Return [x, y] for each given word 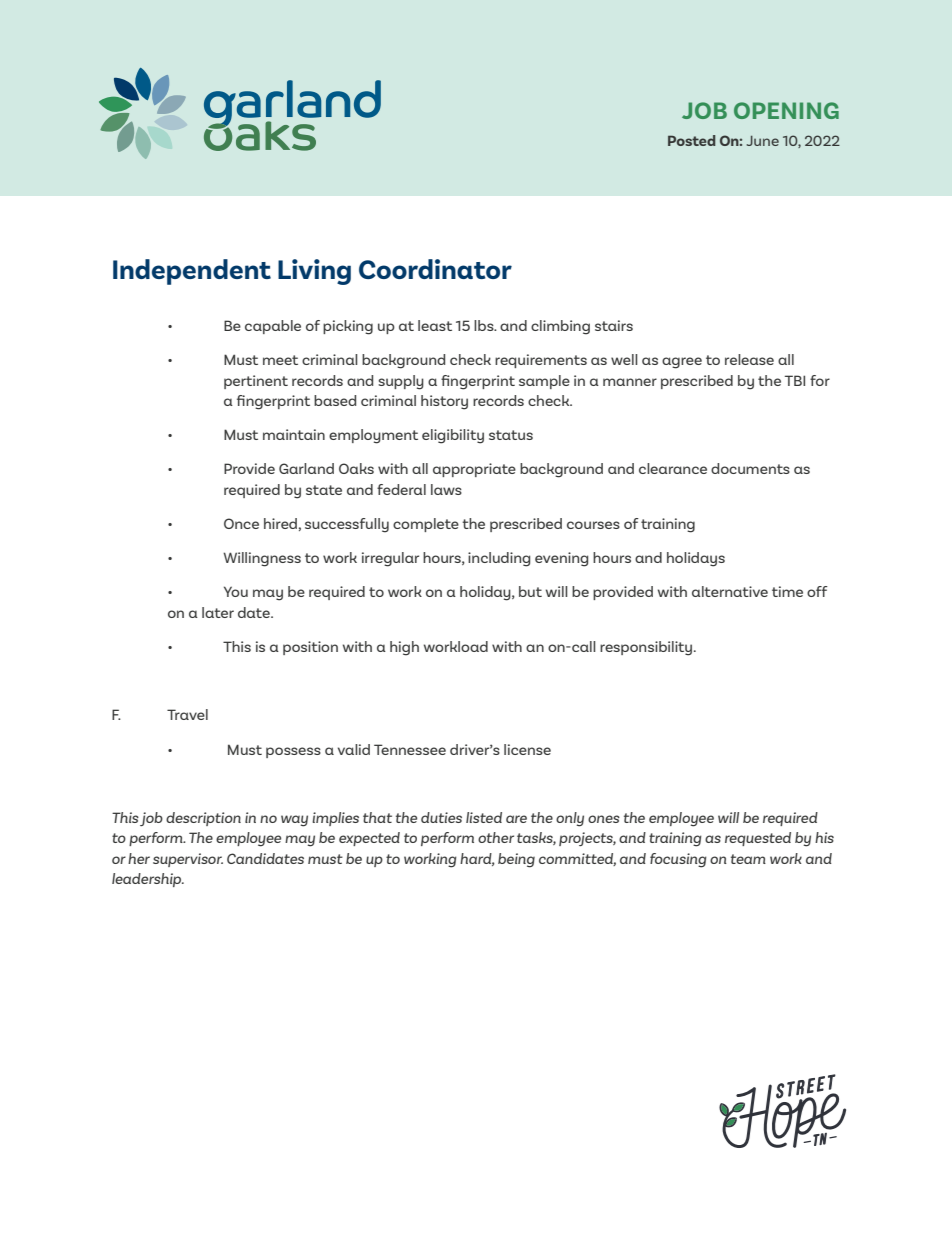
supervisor [188, 860]
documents [750, 468]
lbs [485, 325]
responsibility [647, 648]
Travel [187, 714]
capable [273, 327]
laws [446, 489]
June [763, 141]
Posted [691, 140]
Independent [192, 272]
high [404, 648]
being [516, 860]
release [749, 359]
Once [241, 523]
